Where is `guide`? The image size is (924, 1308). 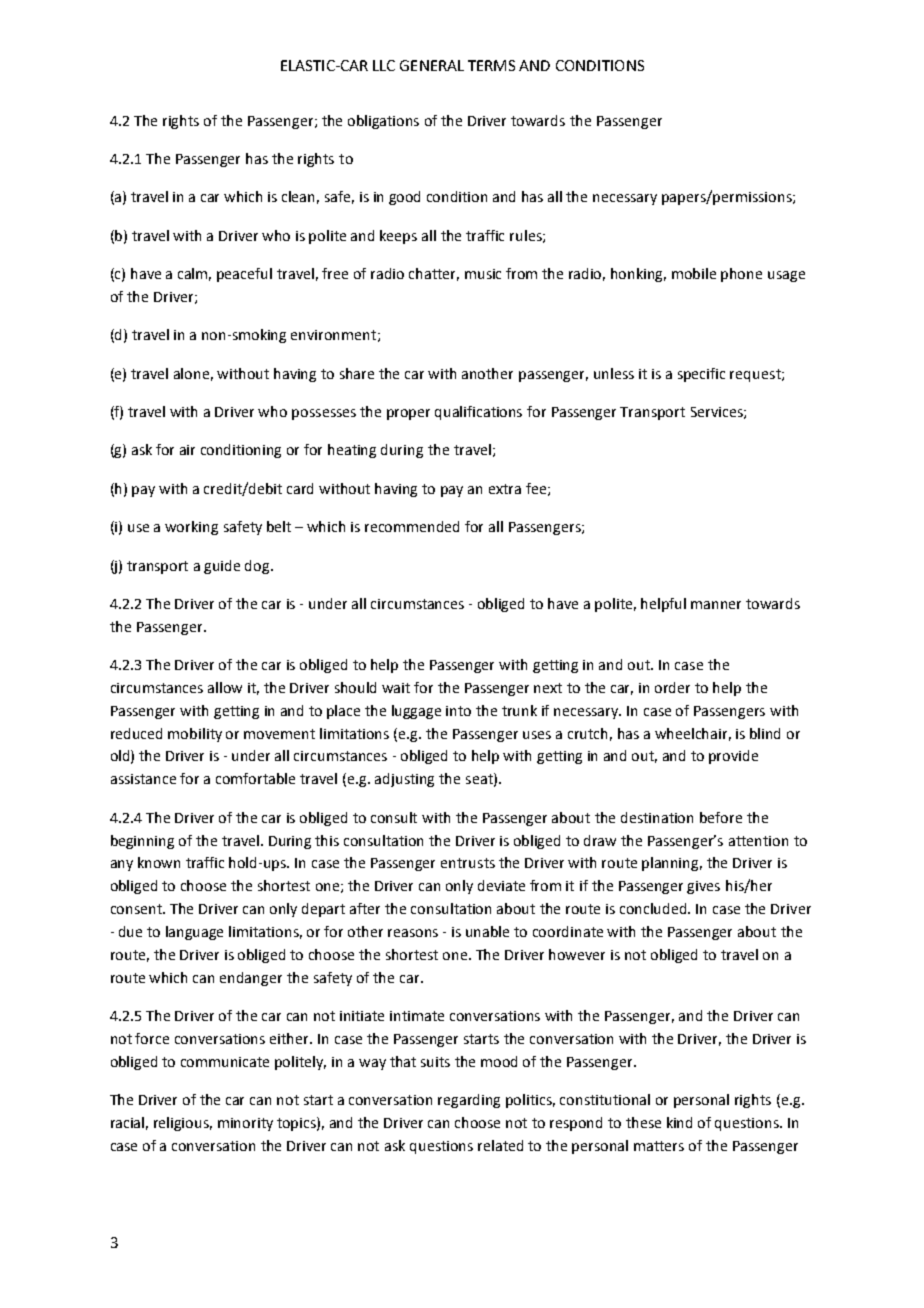
guide is located at coordinates (222, 567).
